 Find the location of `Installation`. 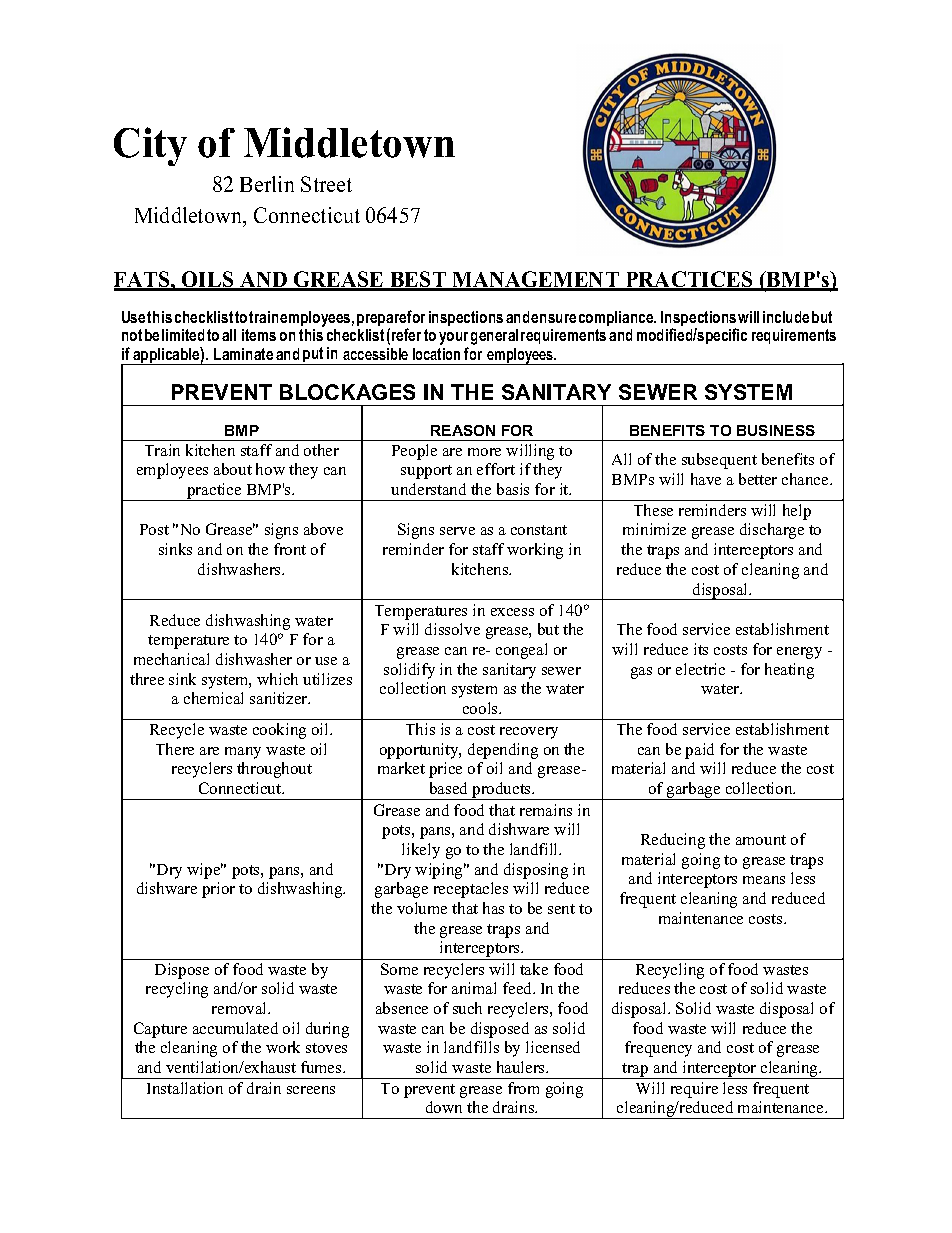

Installation is located at coordinates (185, 1088).
